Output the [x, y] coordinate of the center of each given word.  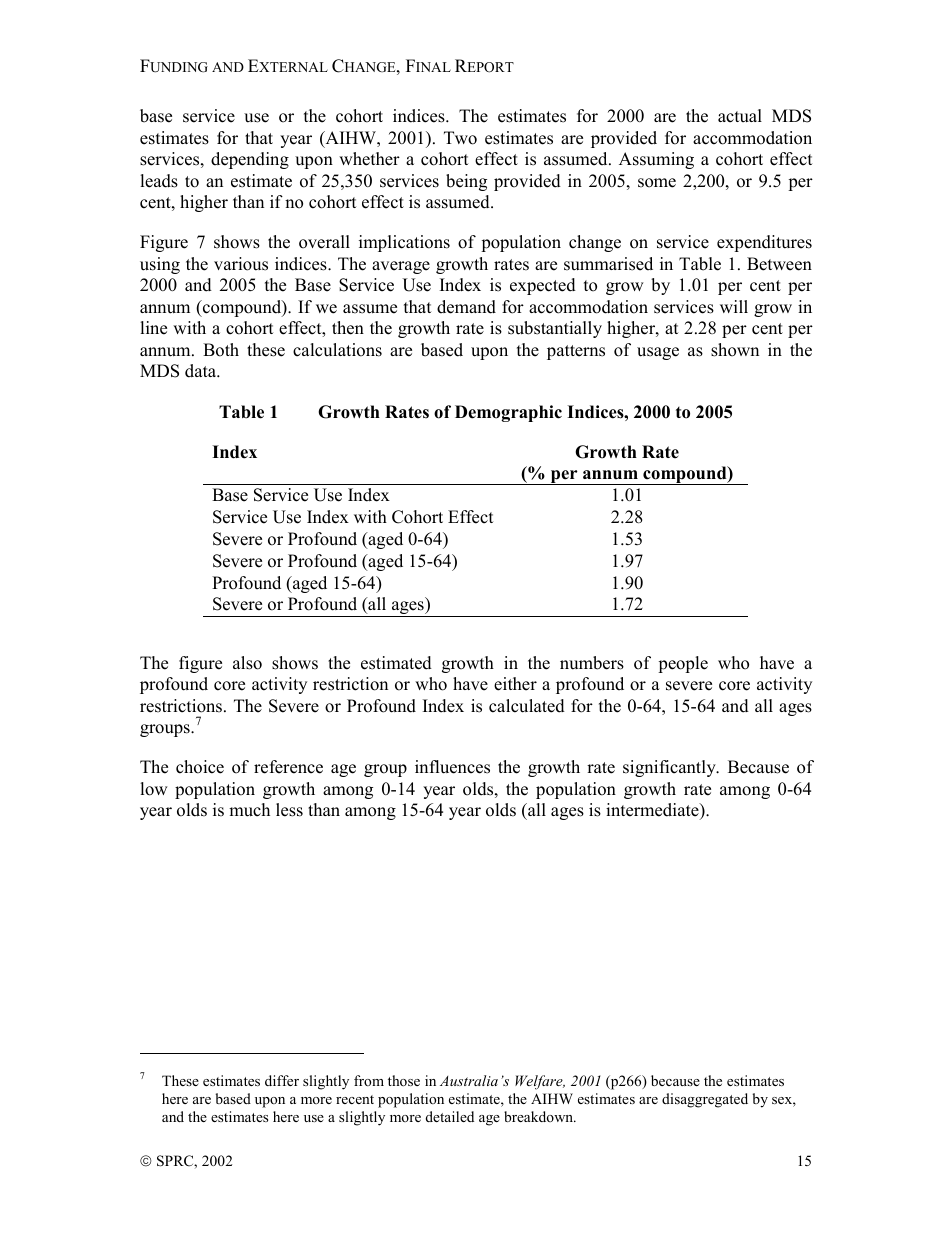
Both [221, 350]
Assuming [656, 160]
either [515, 684]
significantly [670, 768]
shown [735, 350]
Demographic [508, 413]
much [249, 810]
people [683, 664]
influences [452, 767]
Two [460, 138]
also [247, 663]
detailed [450, 1116]
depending [250, 160]
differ [282, 1080]
